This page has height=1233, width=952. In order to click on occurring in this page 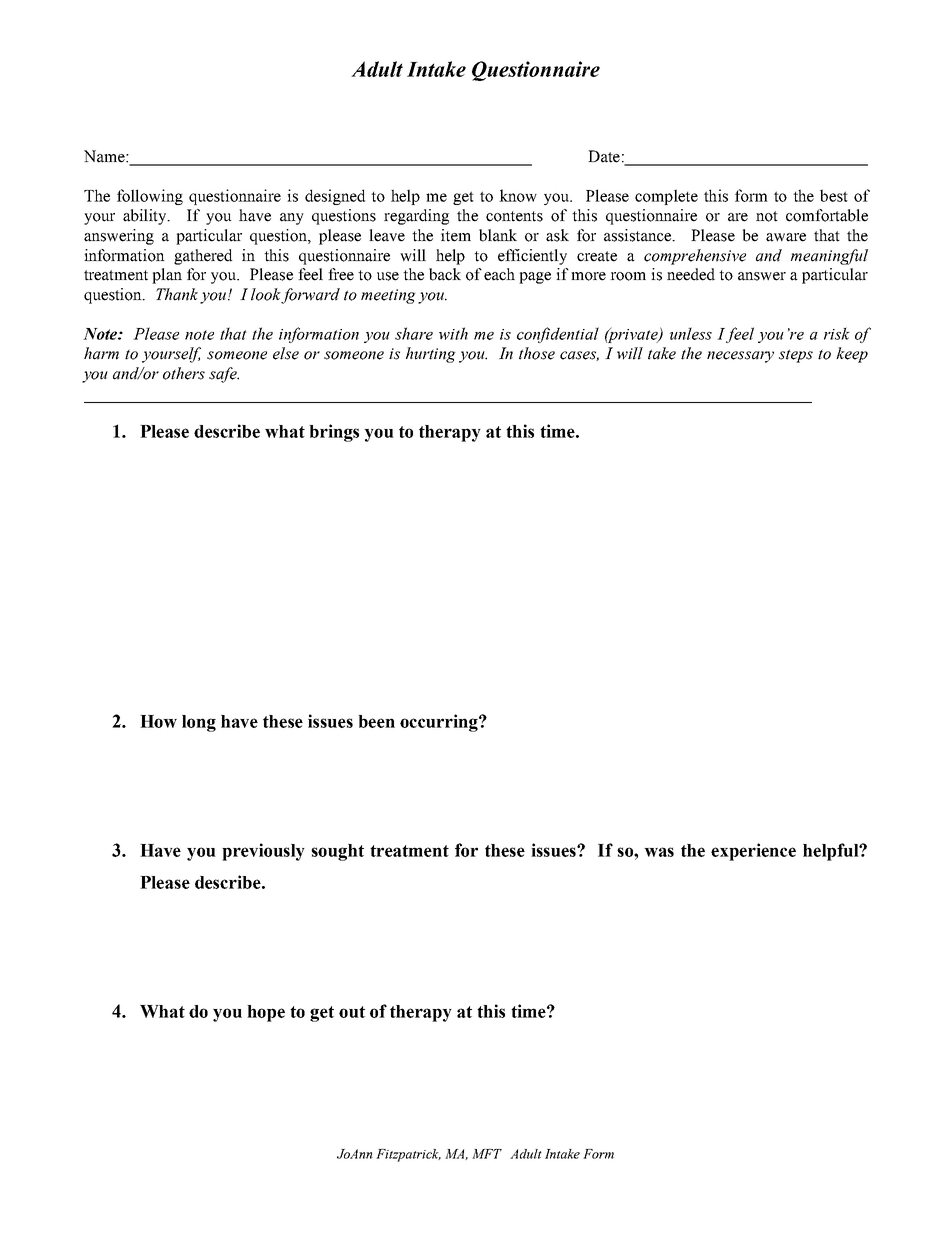, I will do `click(440, 723)`.
